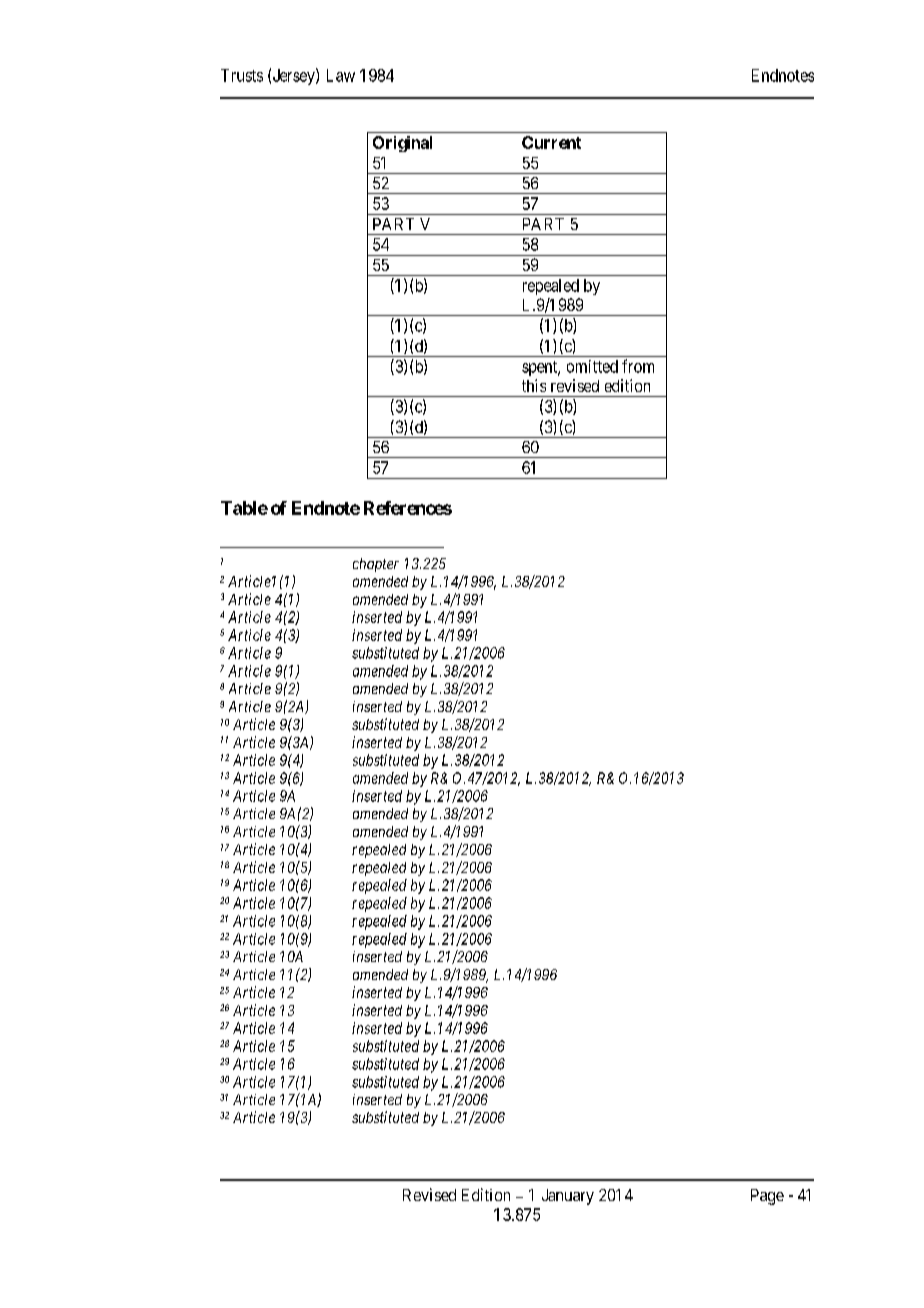  Describe the element at coordinates (568, 1197) in the screenshot. I see `January` at that location.
